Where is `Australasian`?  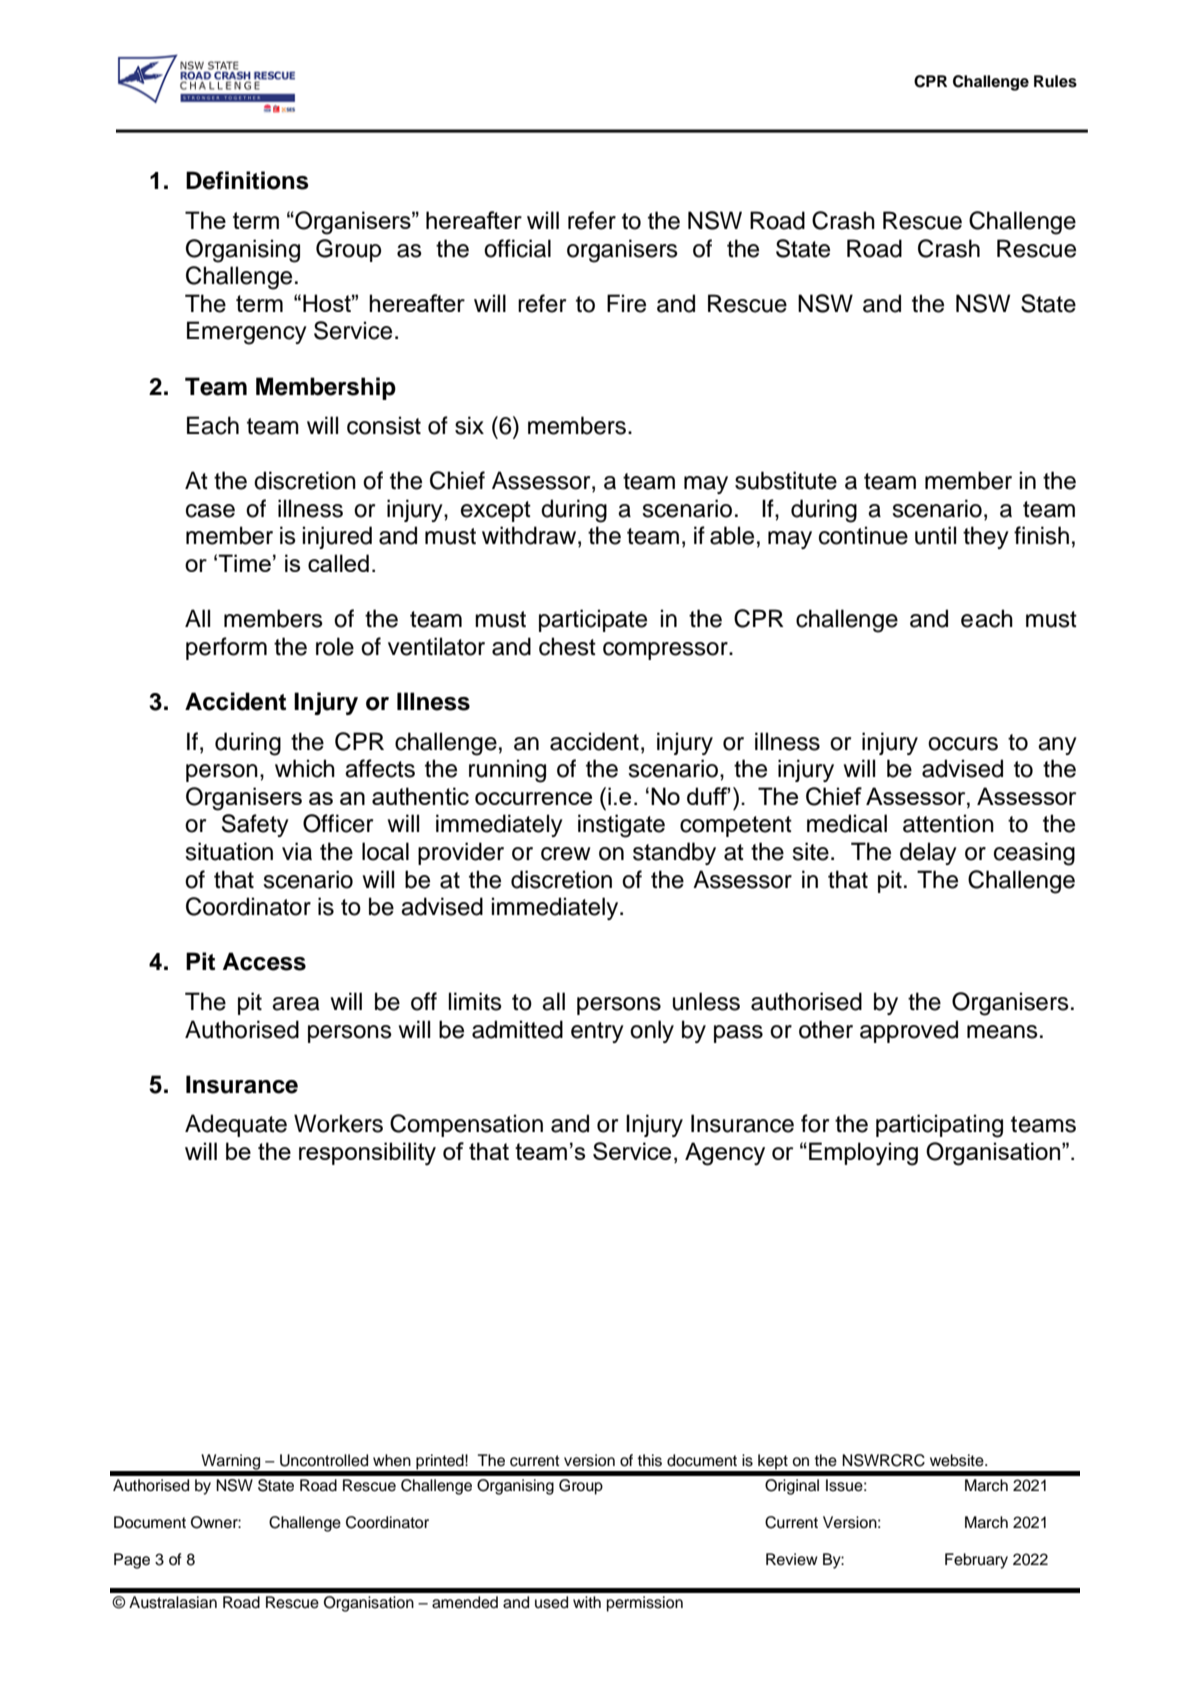 Australasian is located at coordinates (173, 1602).
